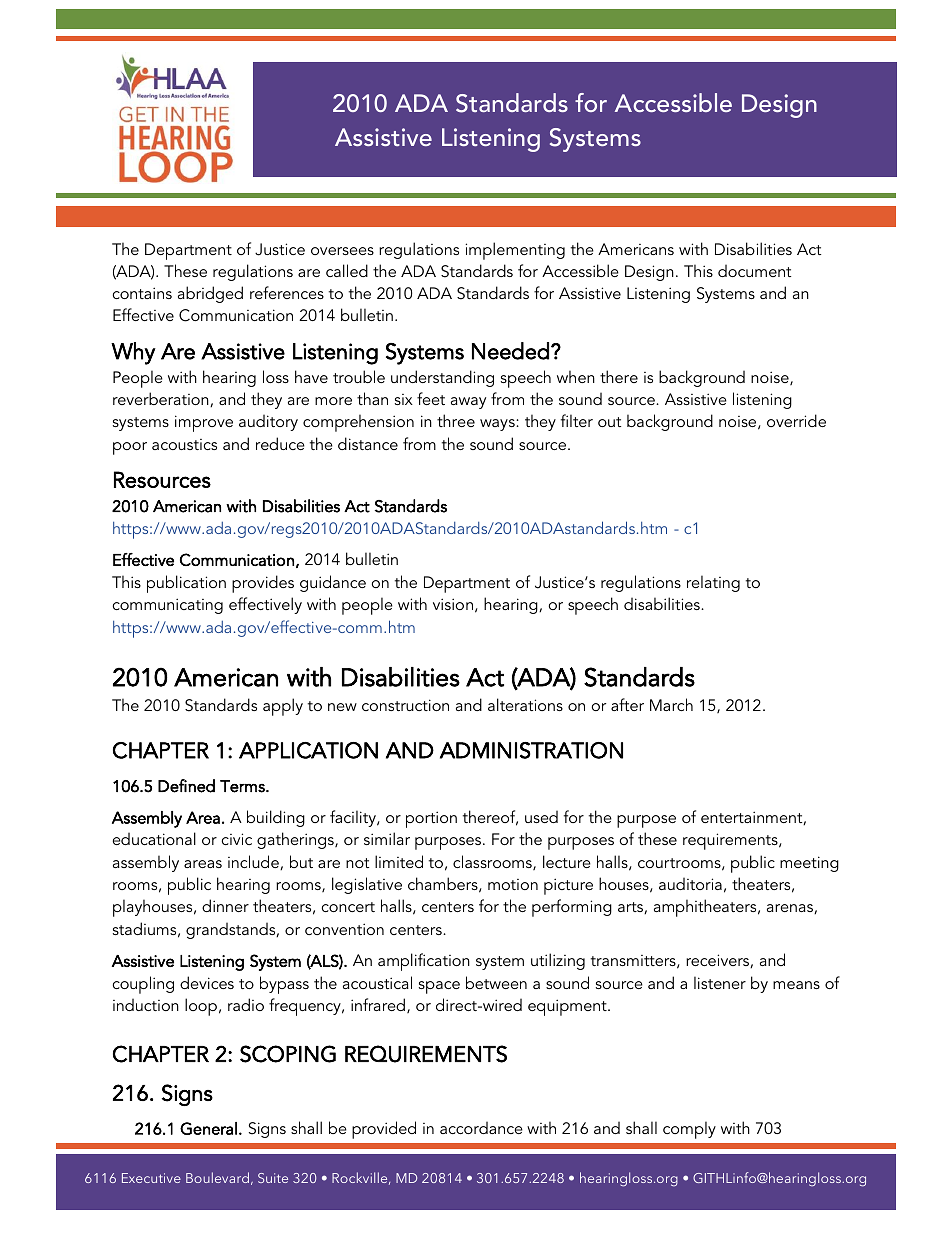  What do you see at coordinates (515, 251) in the screenshot?
I see `implementing` at bounding box center [515, 251].
